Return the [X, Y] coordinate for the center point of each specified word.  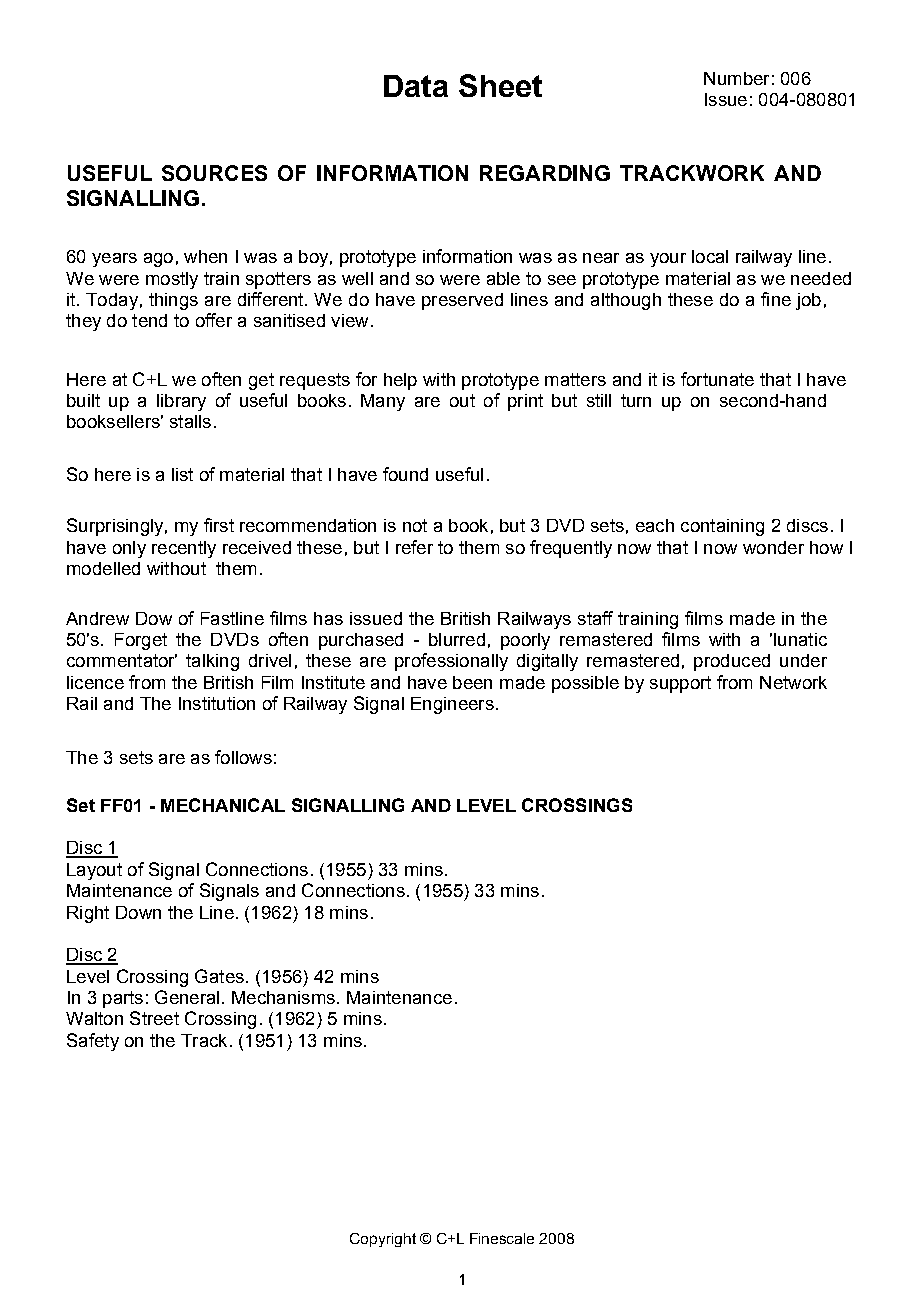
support [680, 684]
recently [184, 549]
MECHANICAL [223, 805]
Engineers [452, 705]
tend [149, 320]
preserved [462, 301]
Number [736, 78]
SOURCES [214, 173]
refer [414, 547]
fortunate [717, 379]
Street [154, 1018]
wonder [773, 547]
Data [416, 86]
